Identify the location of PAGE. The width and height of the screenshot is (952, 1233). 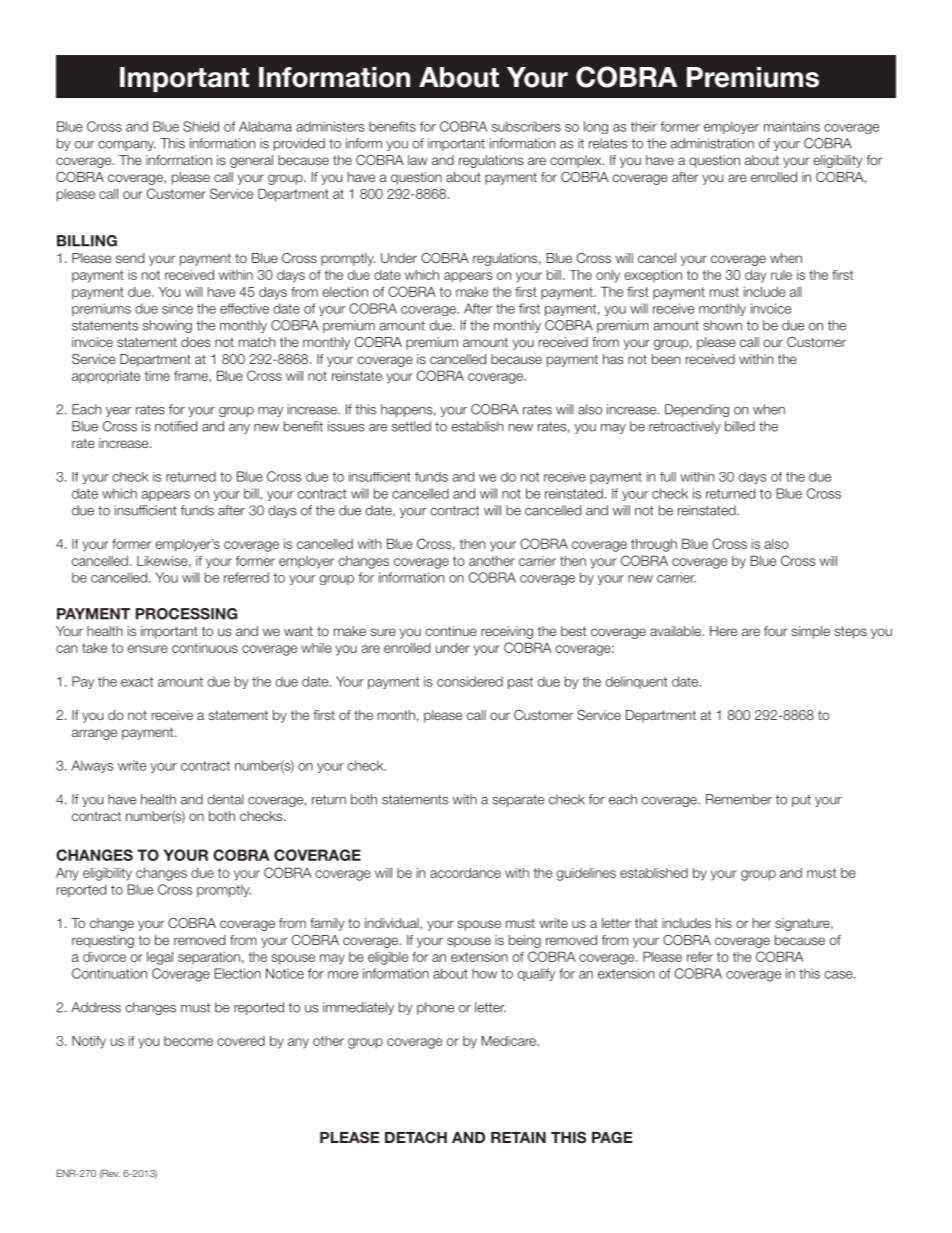
(612, 1137).
